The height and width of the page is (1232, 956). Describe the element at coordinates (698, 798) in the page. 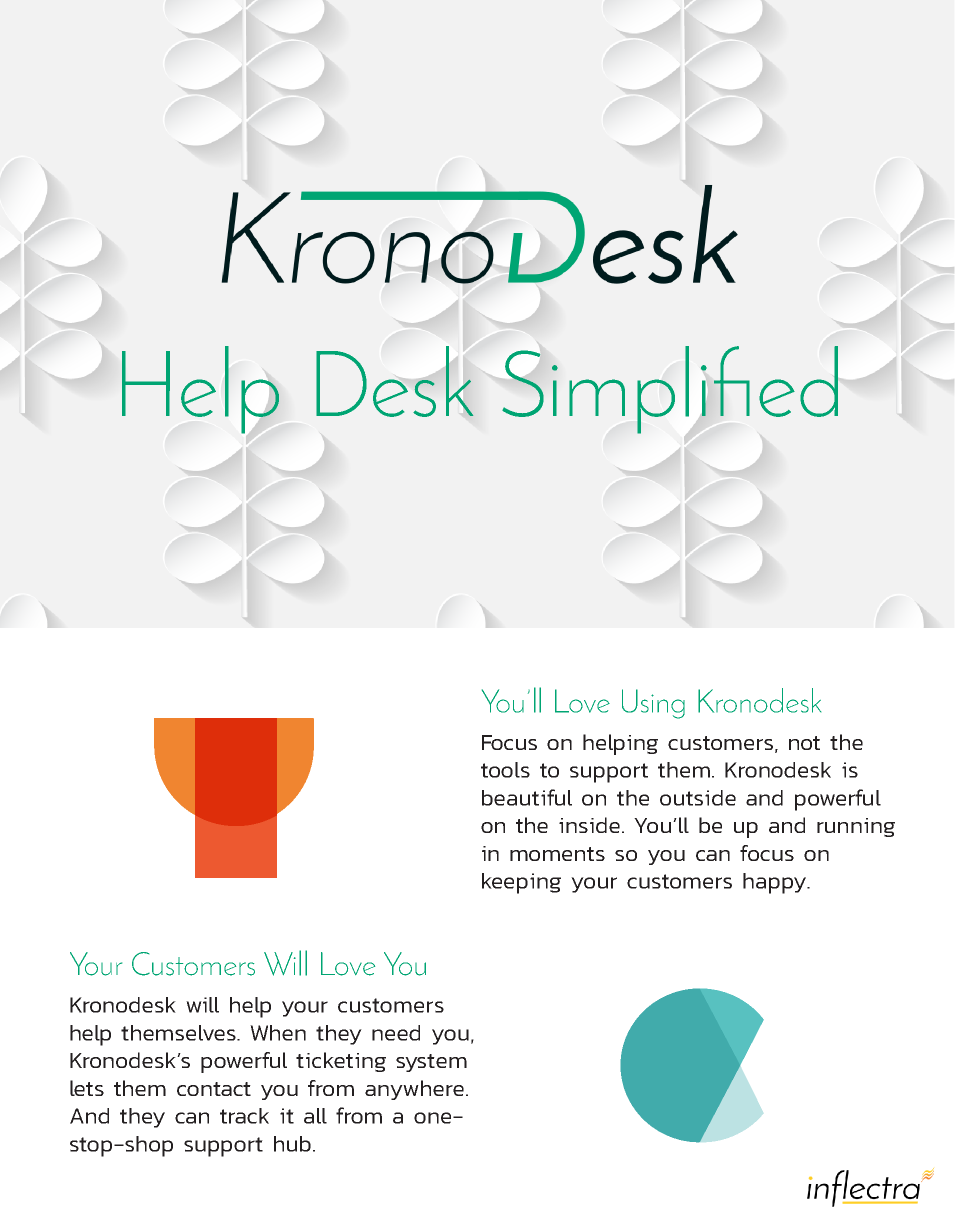

I see `outside` at that location.
